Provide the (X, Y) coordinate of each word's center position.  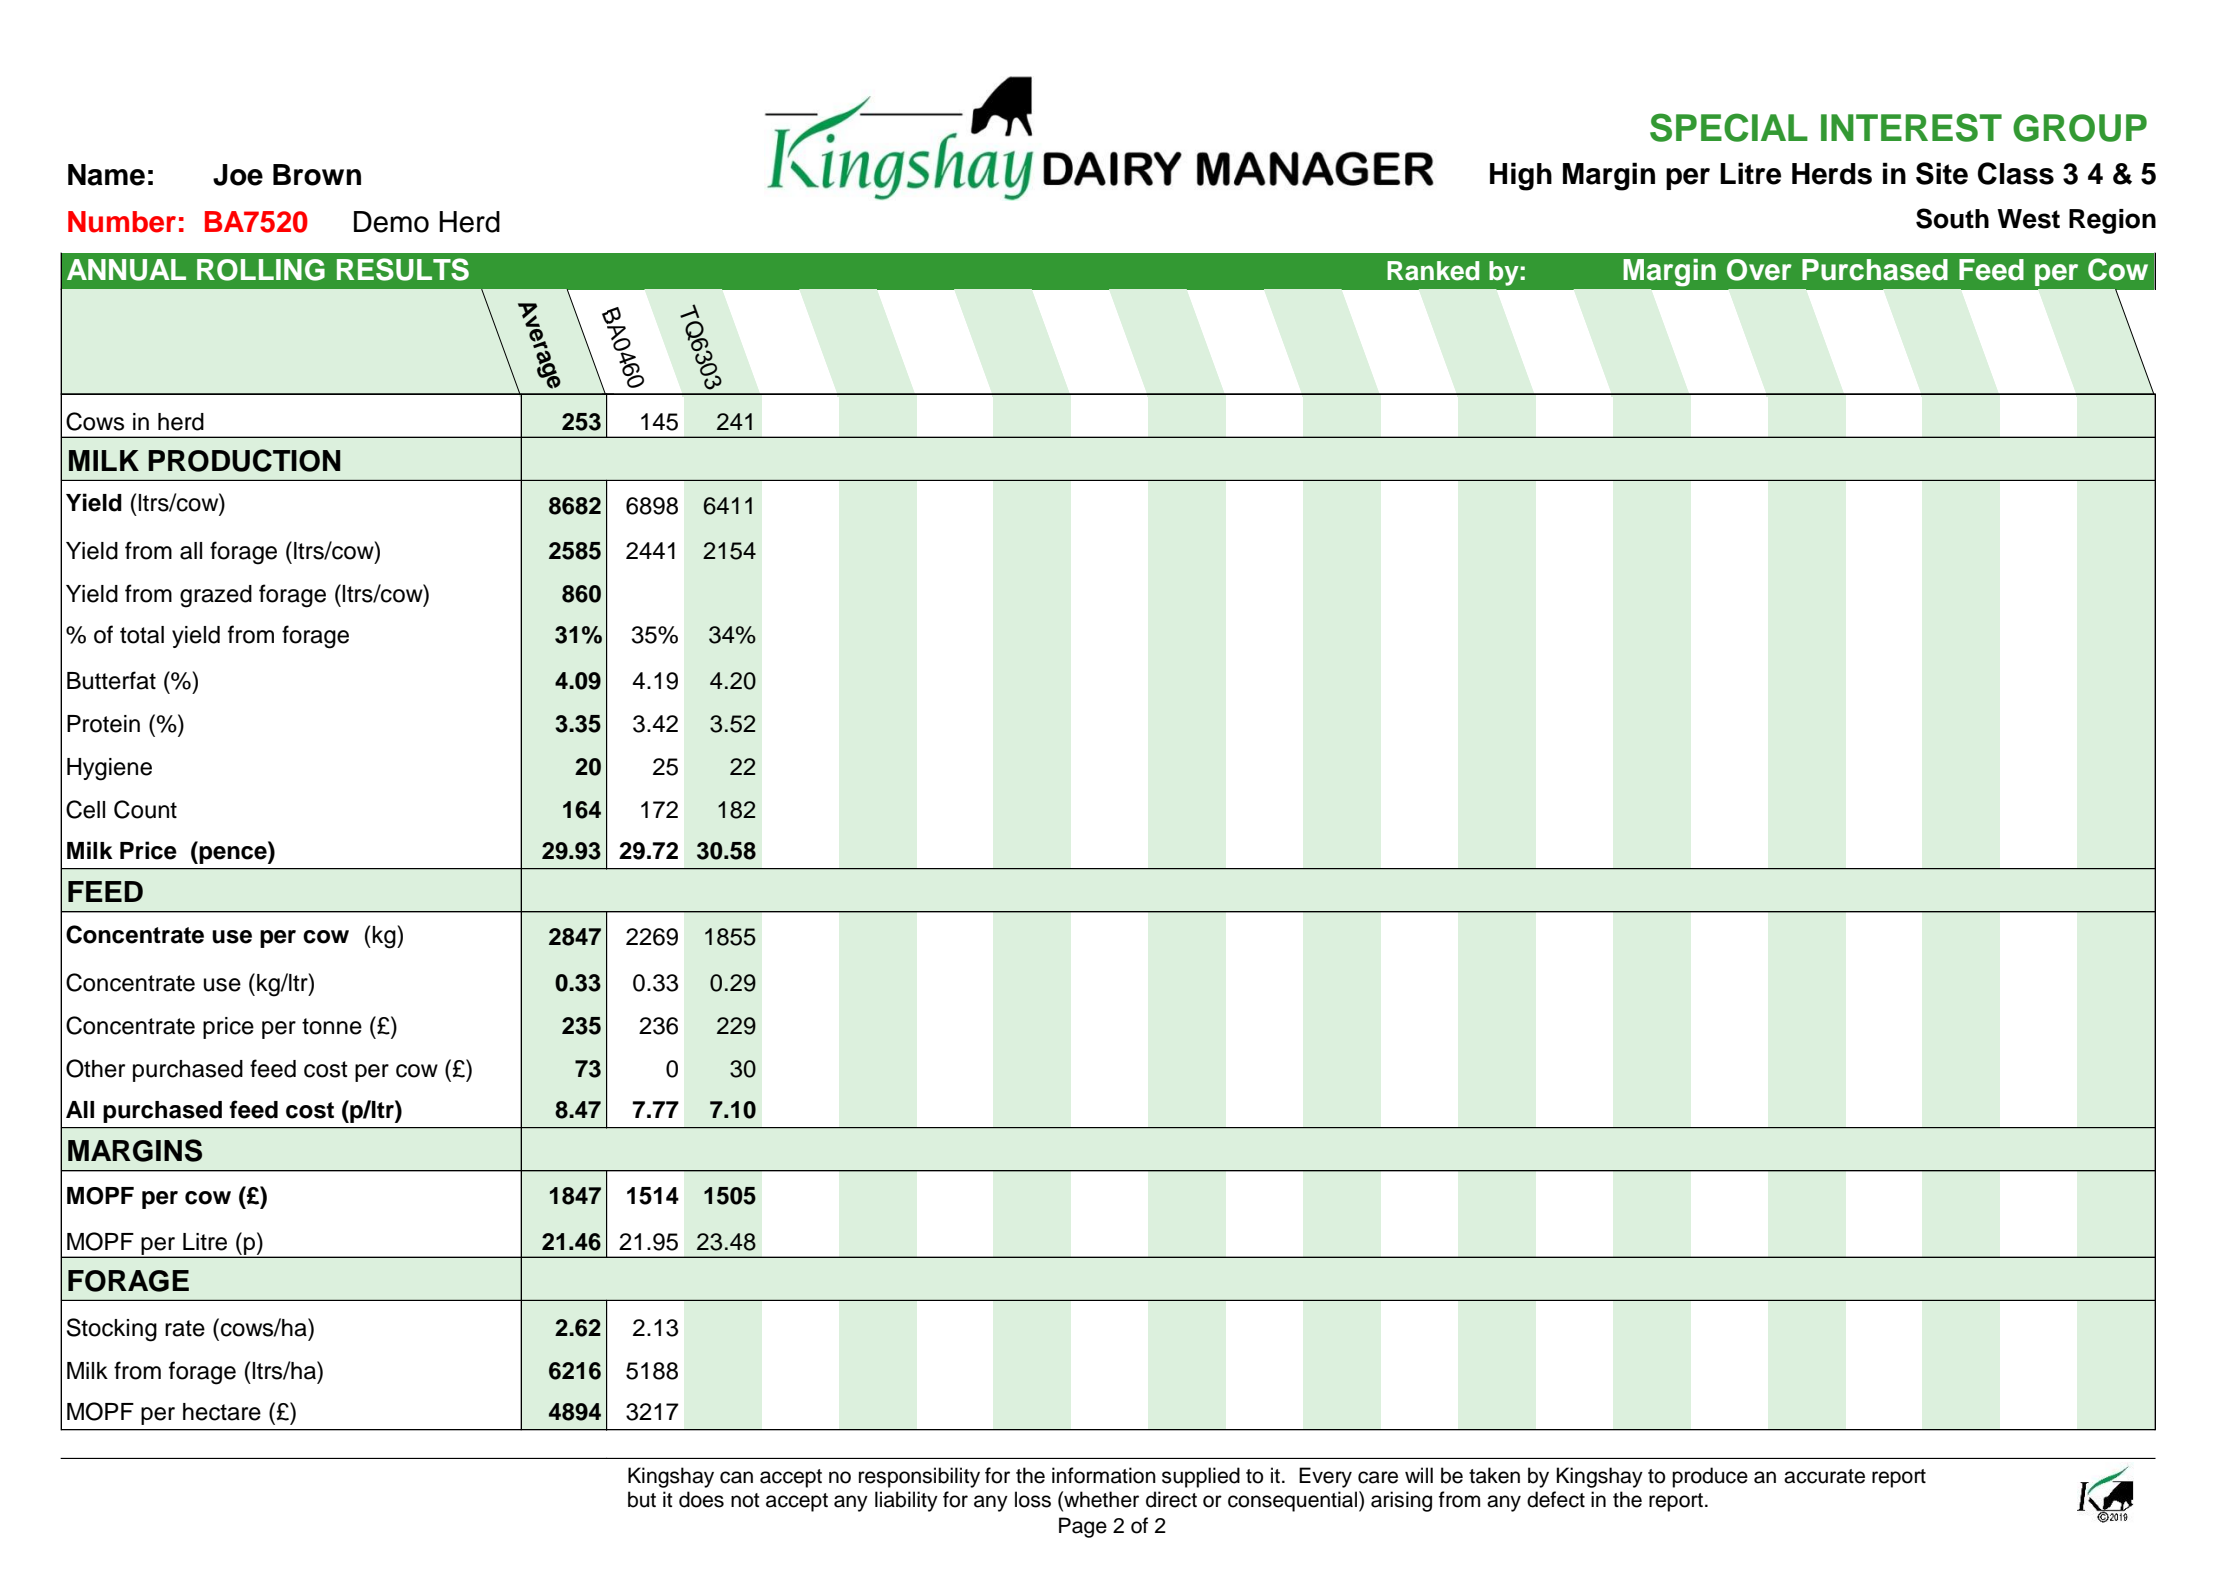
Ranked (1433, 271)
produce (1710, 1477)
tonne (332, 1026)
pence (234, 855)
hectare (222, 1412)
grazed (216, 596)
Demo (391, 222)
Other (95, 1068)
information (1104, 1475)
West (2028, 219)
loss (1033, 1499)
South (1952, 218)
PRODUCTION (244, 460)
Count (145, 809)
